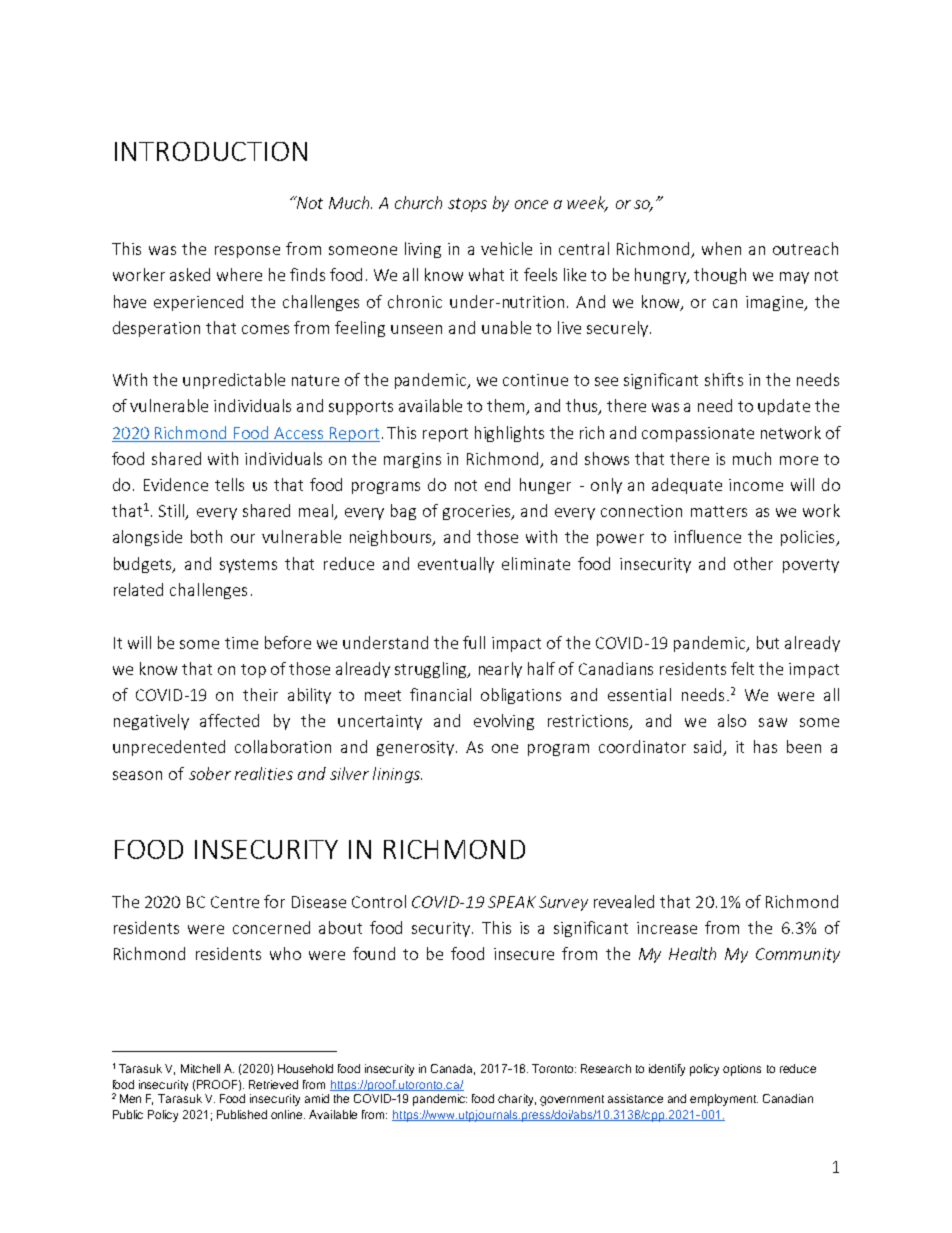 The width and height of the screenshot is (952, 1233). Describe the element at coordinates (768, 642) in the screenshot. I see `but` at that location.
